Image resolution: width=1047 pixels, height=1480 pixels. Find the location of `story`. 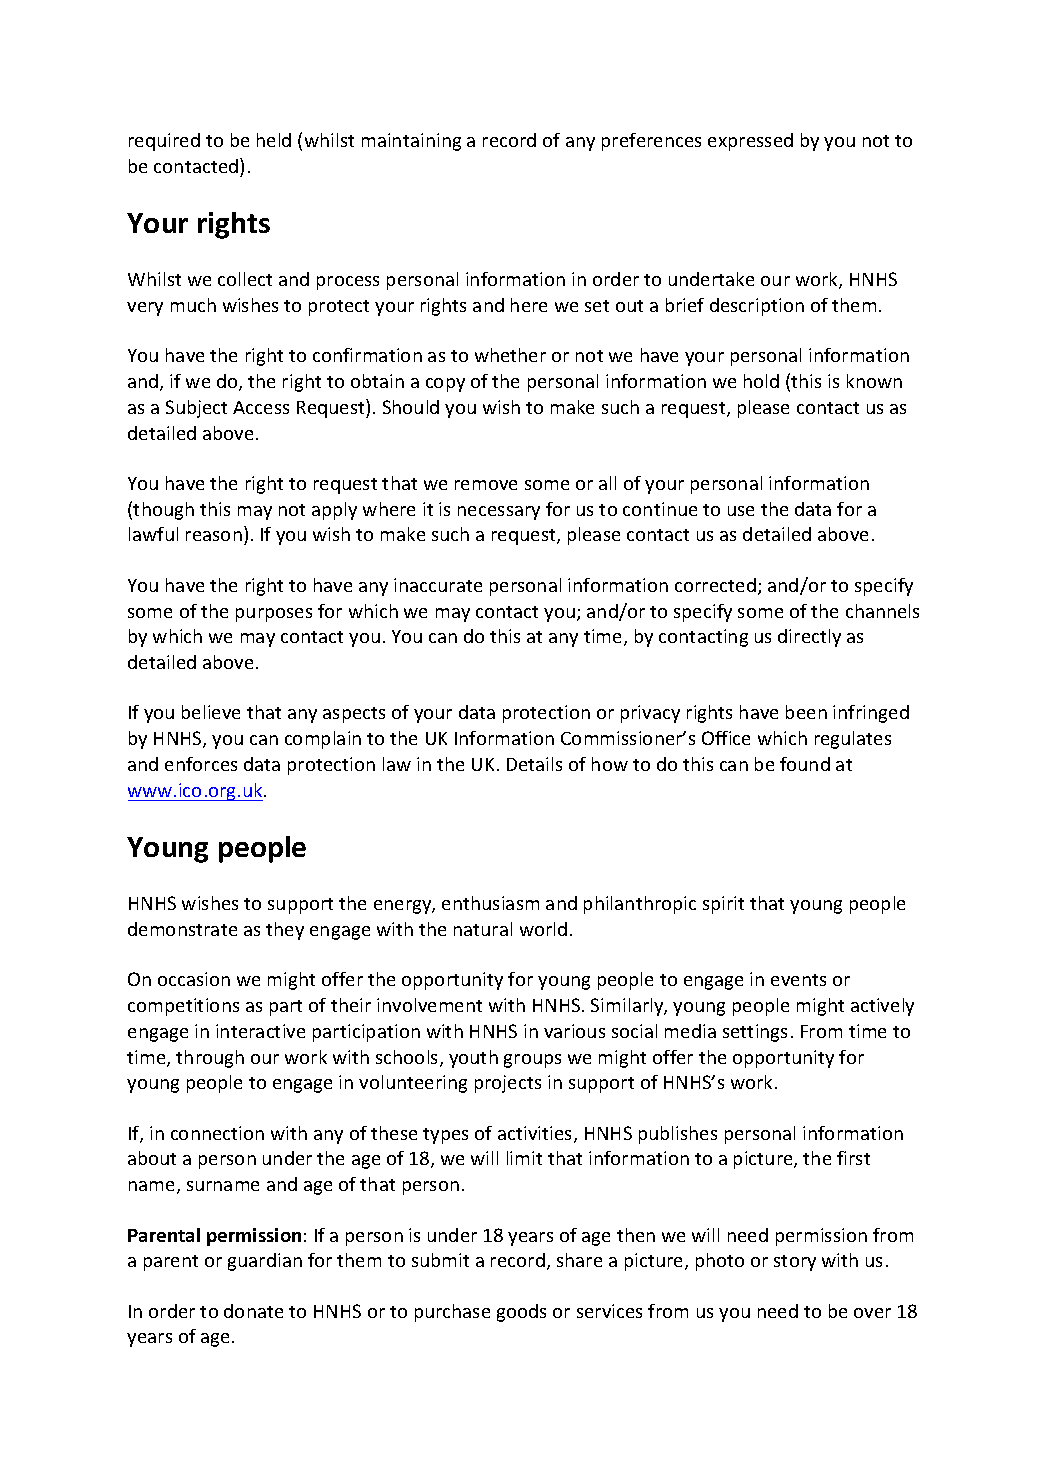

story is located at coordinates (795, 1263).
